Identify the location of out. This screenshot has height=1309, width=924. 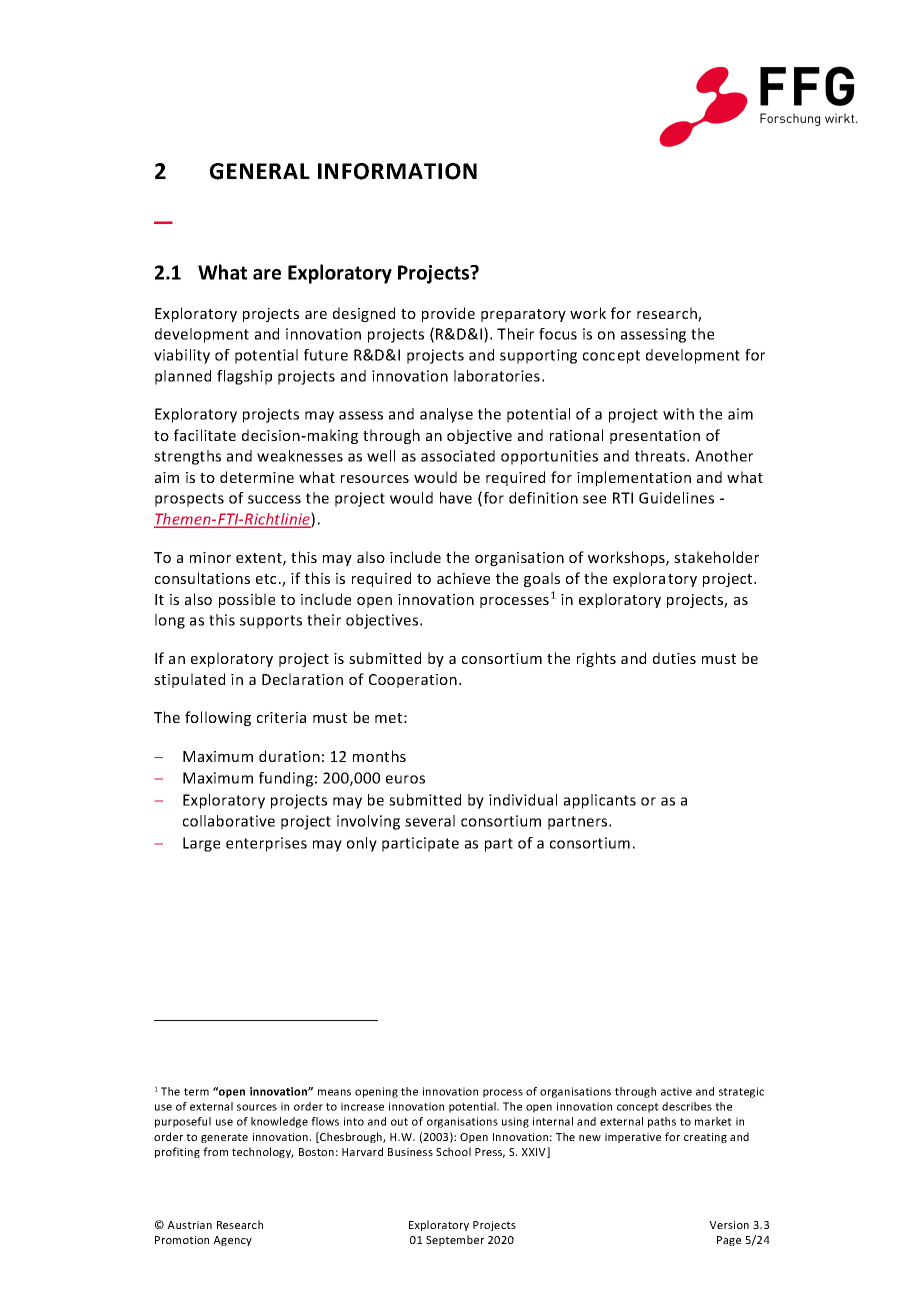
(399, 1122).
